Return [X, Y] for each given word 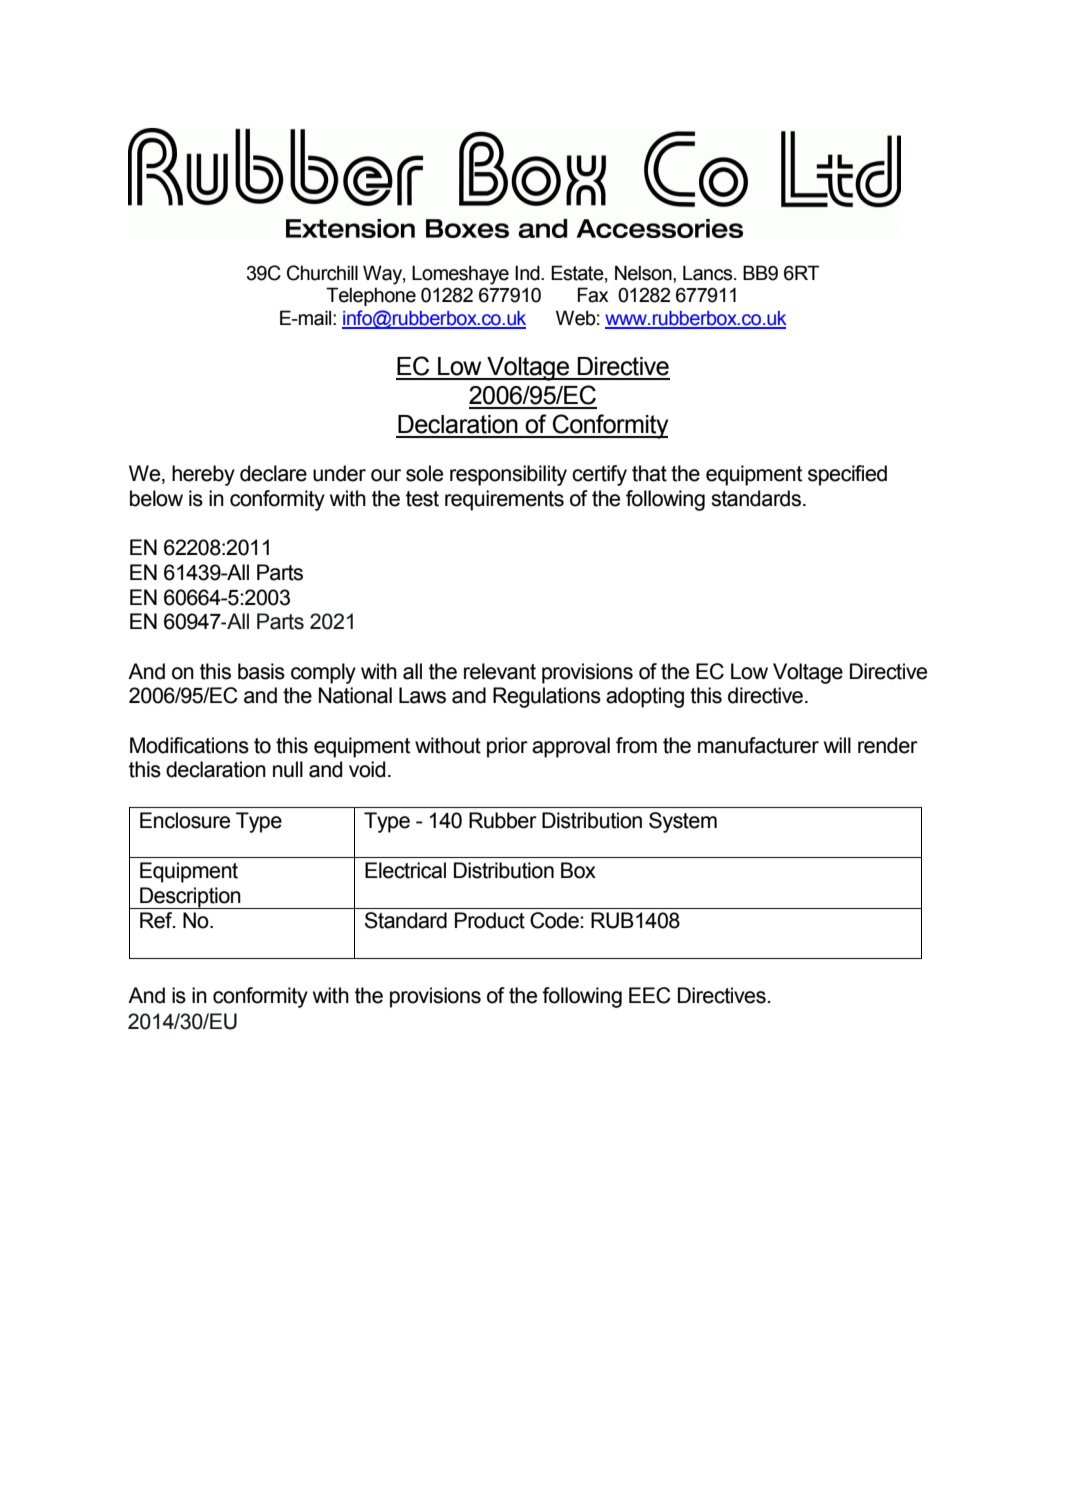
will [837, 745]
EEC [650, 995]
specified [847, 475]
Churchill [322, 273]
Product [490, 920]
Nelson [644, 273]
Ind [528, 273]
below [156, 498]
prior [507, 747]
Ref [157, 920]
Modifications [189, 745]
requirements [504, 500]
